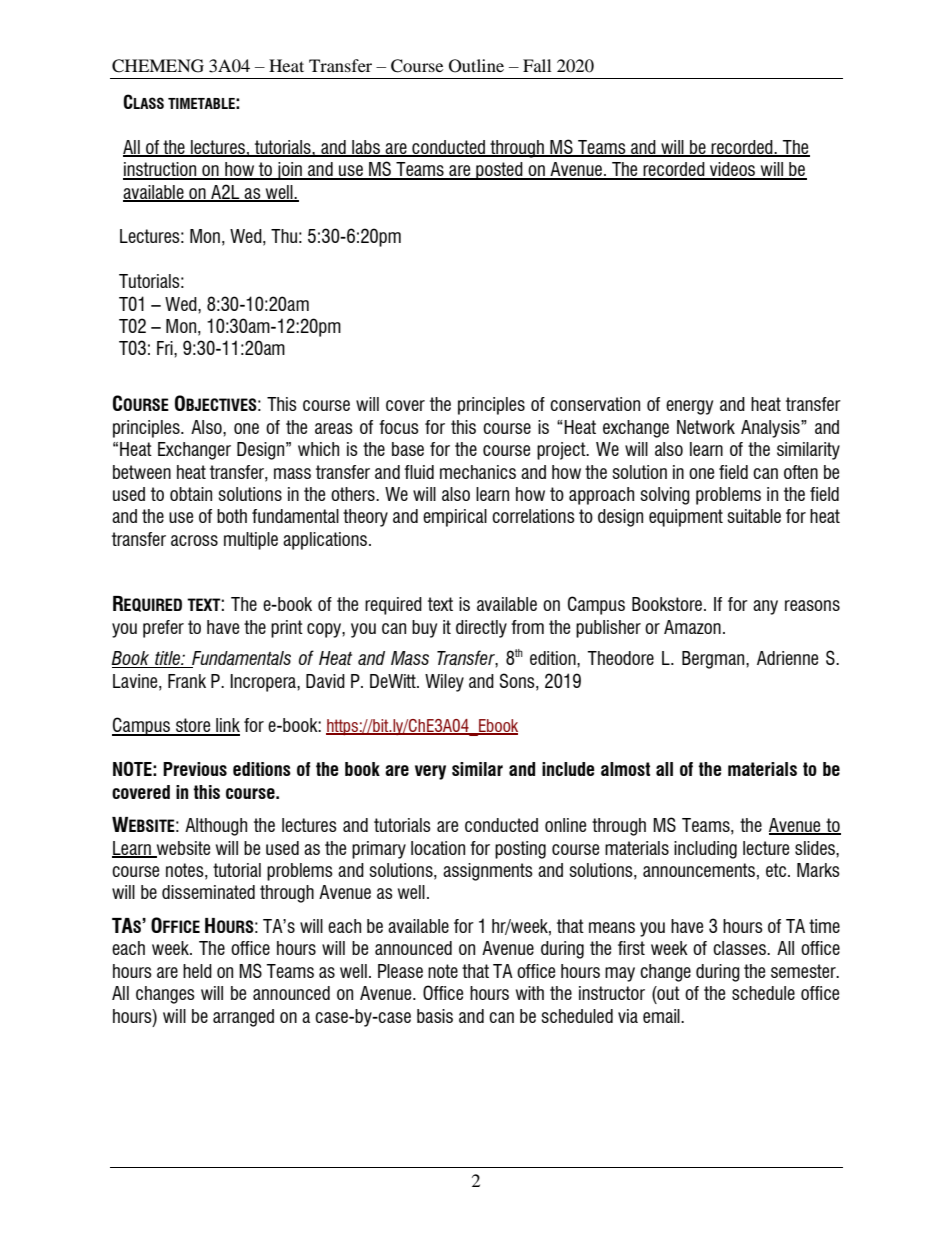 The image size is (952, 1233). What do you see at coordinates (530, 993) in the image?
I see `with` at bounding box center [530, 993].
